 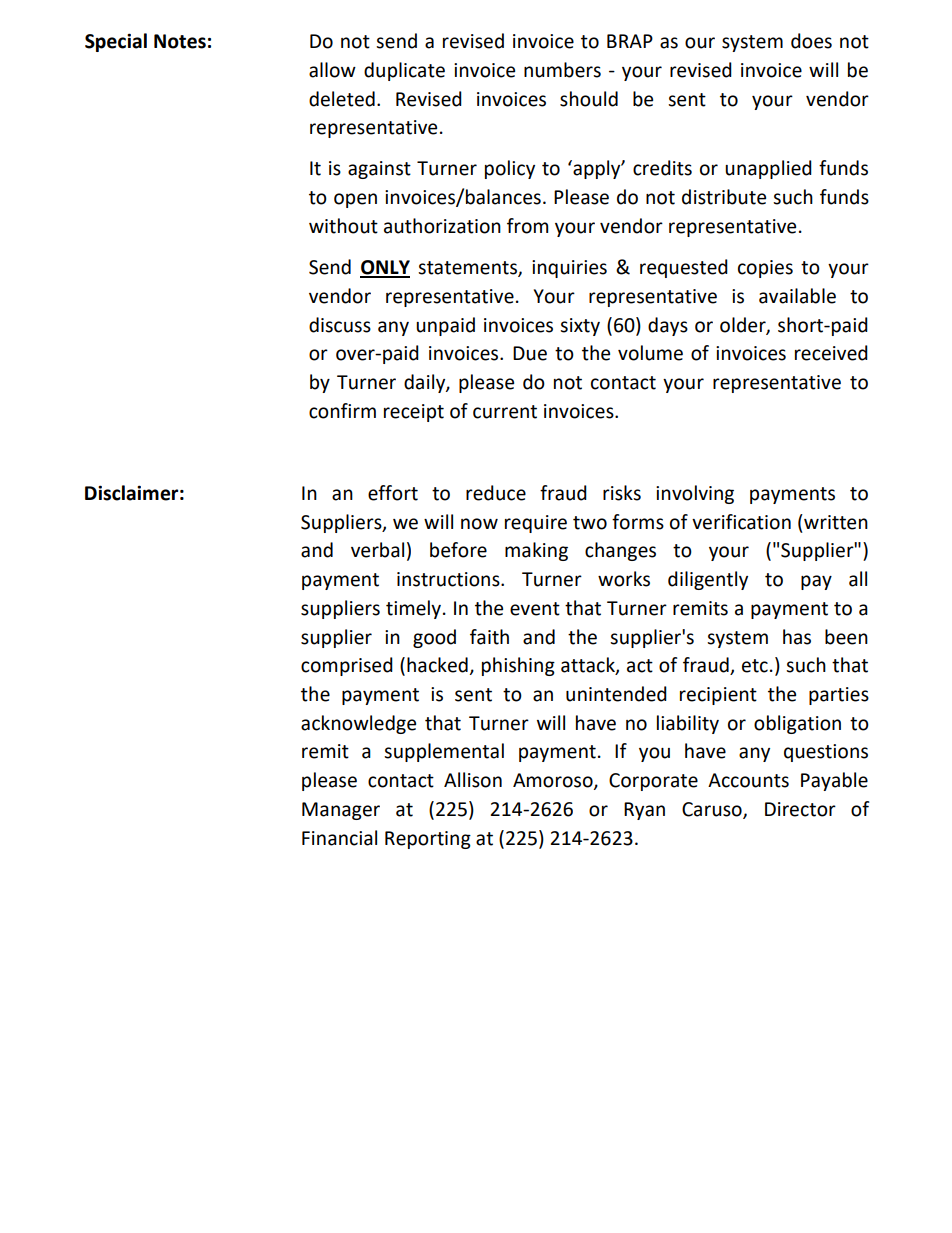 I want to click on Notes, so click(x=180, y=41).
